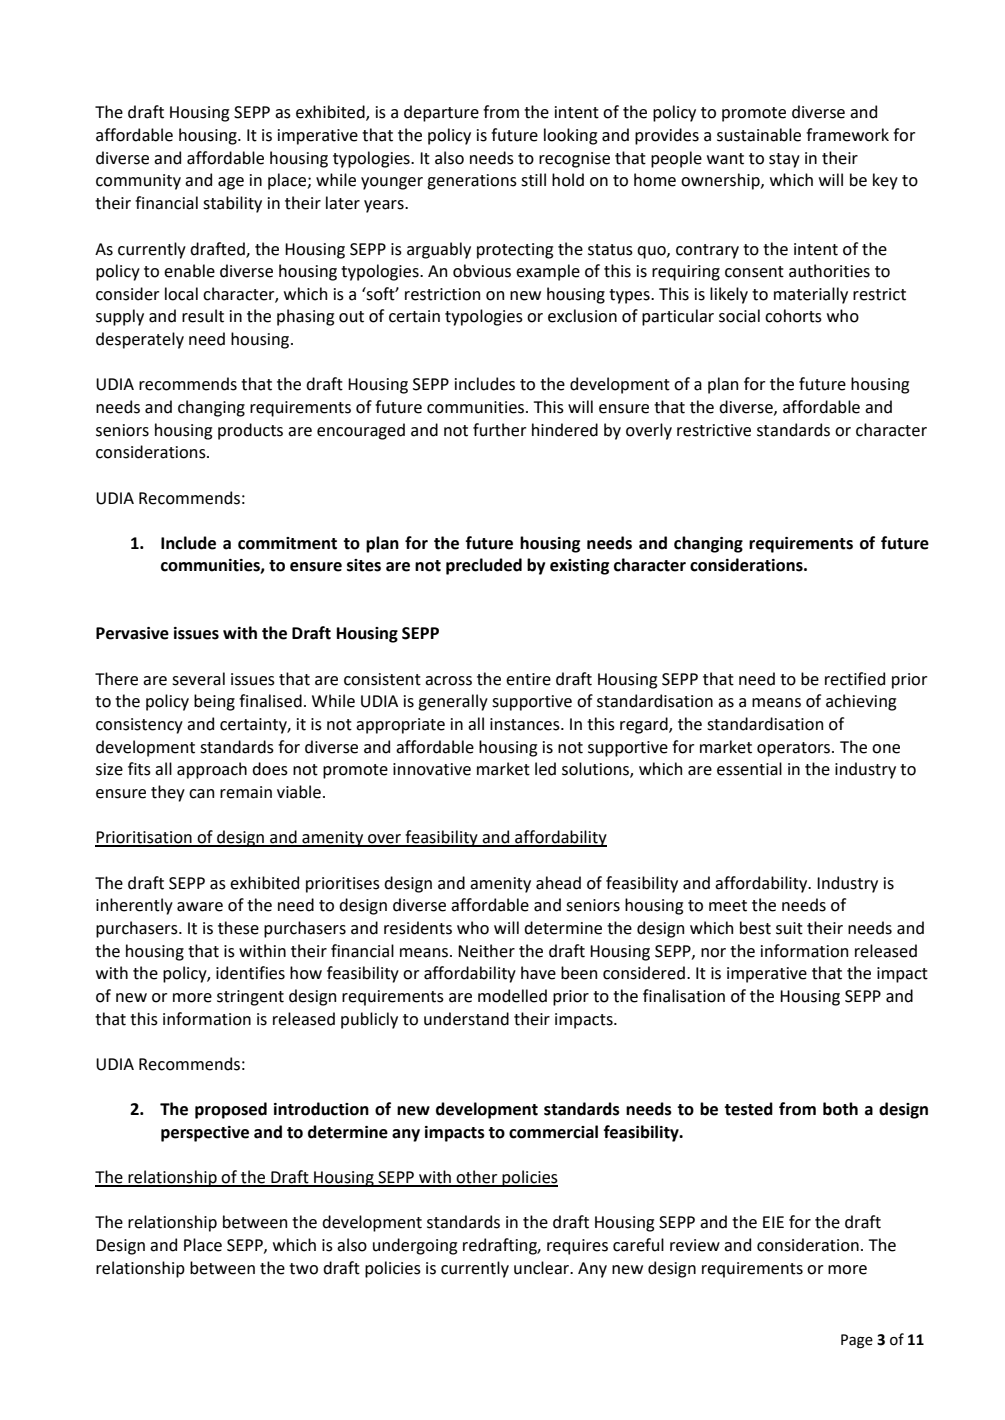 The image size is (1005, 1420). What do you see at coordinates (499, 430) in the screenshot?
I see `further` at bounding box center [499, 430].
